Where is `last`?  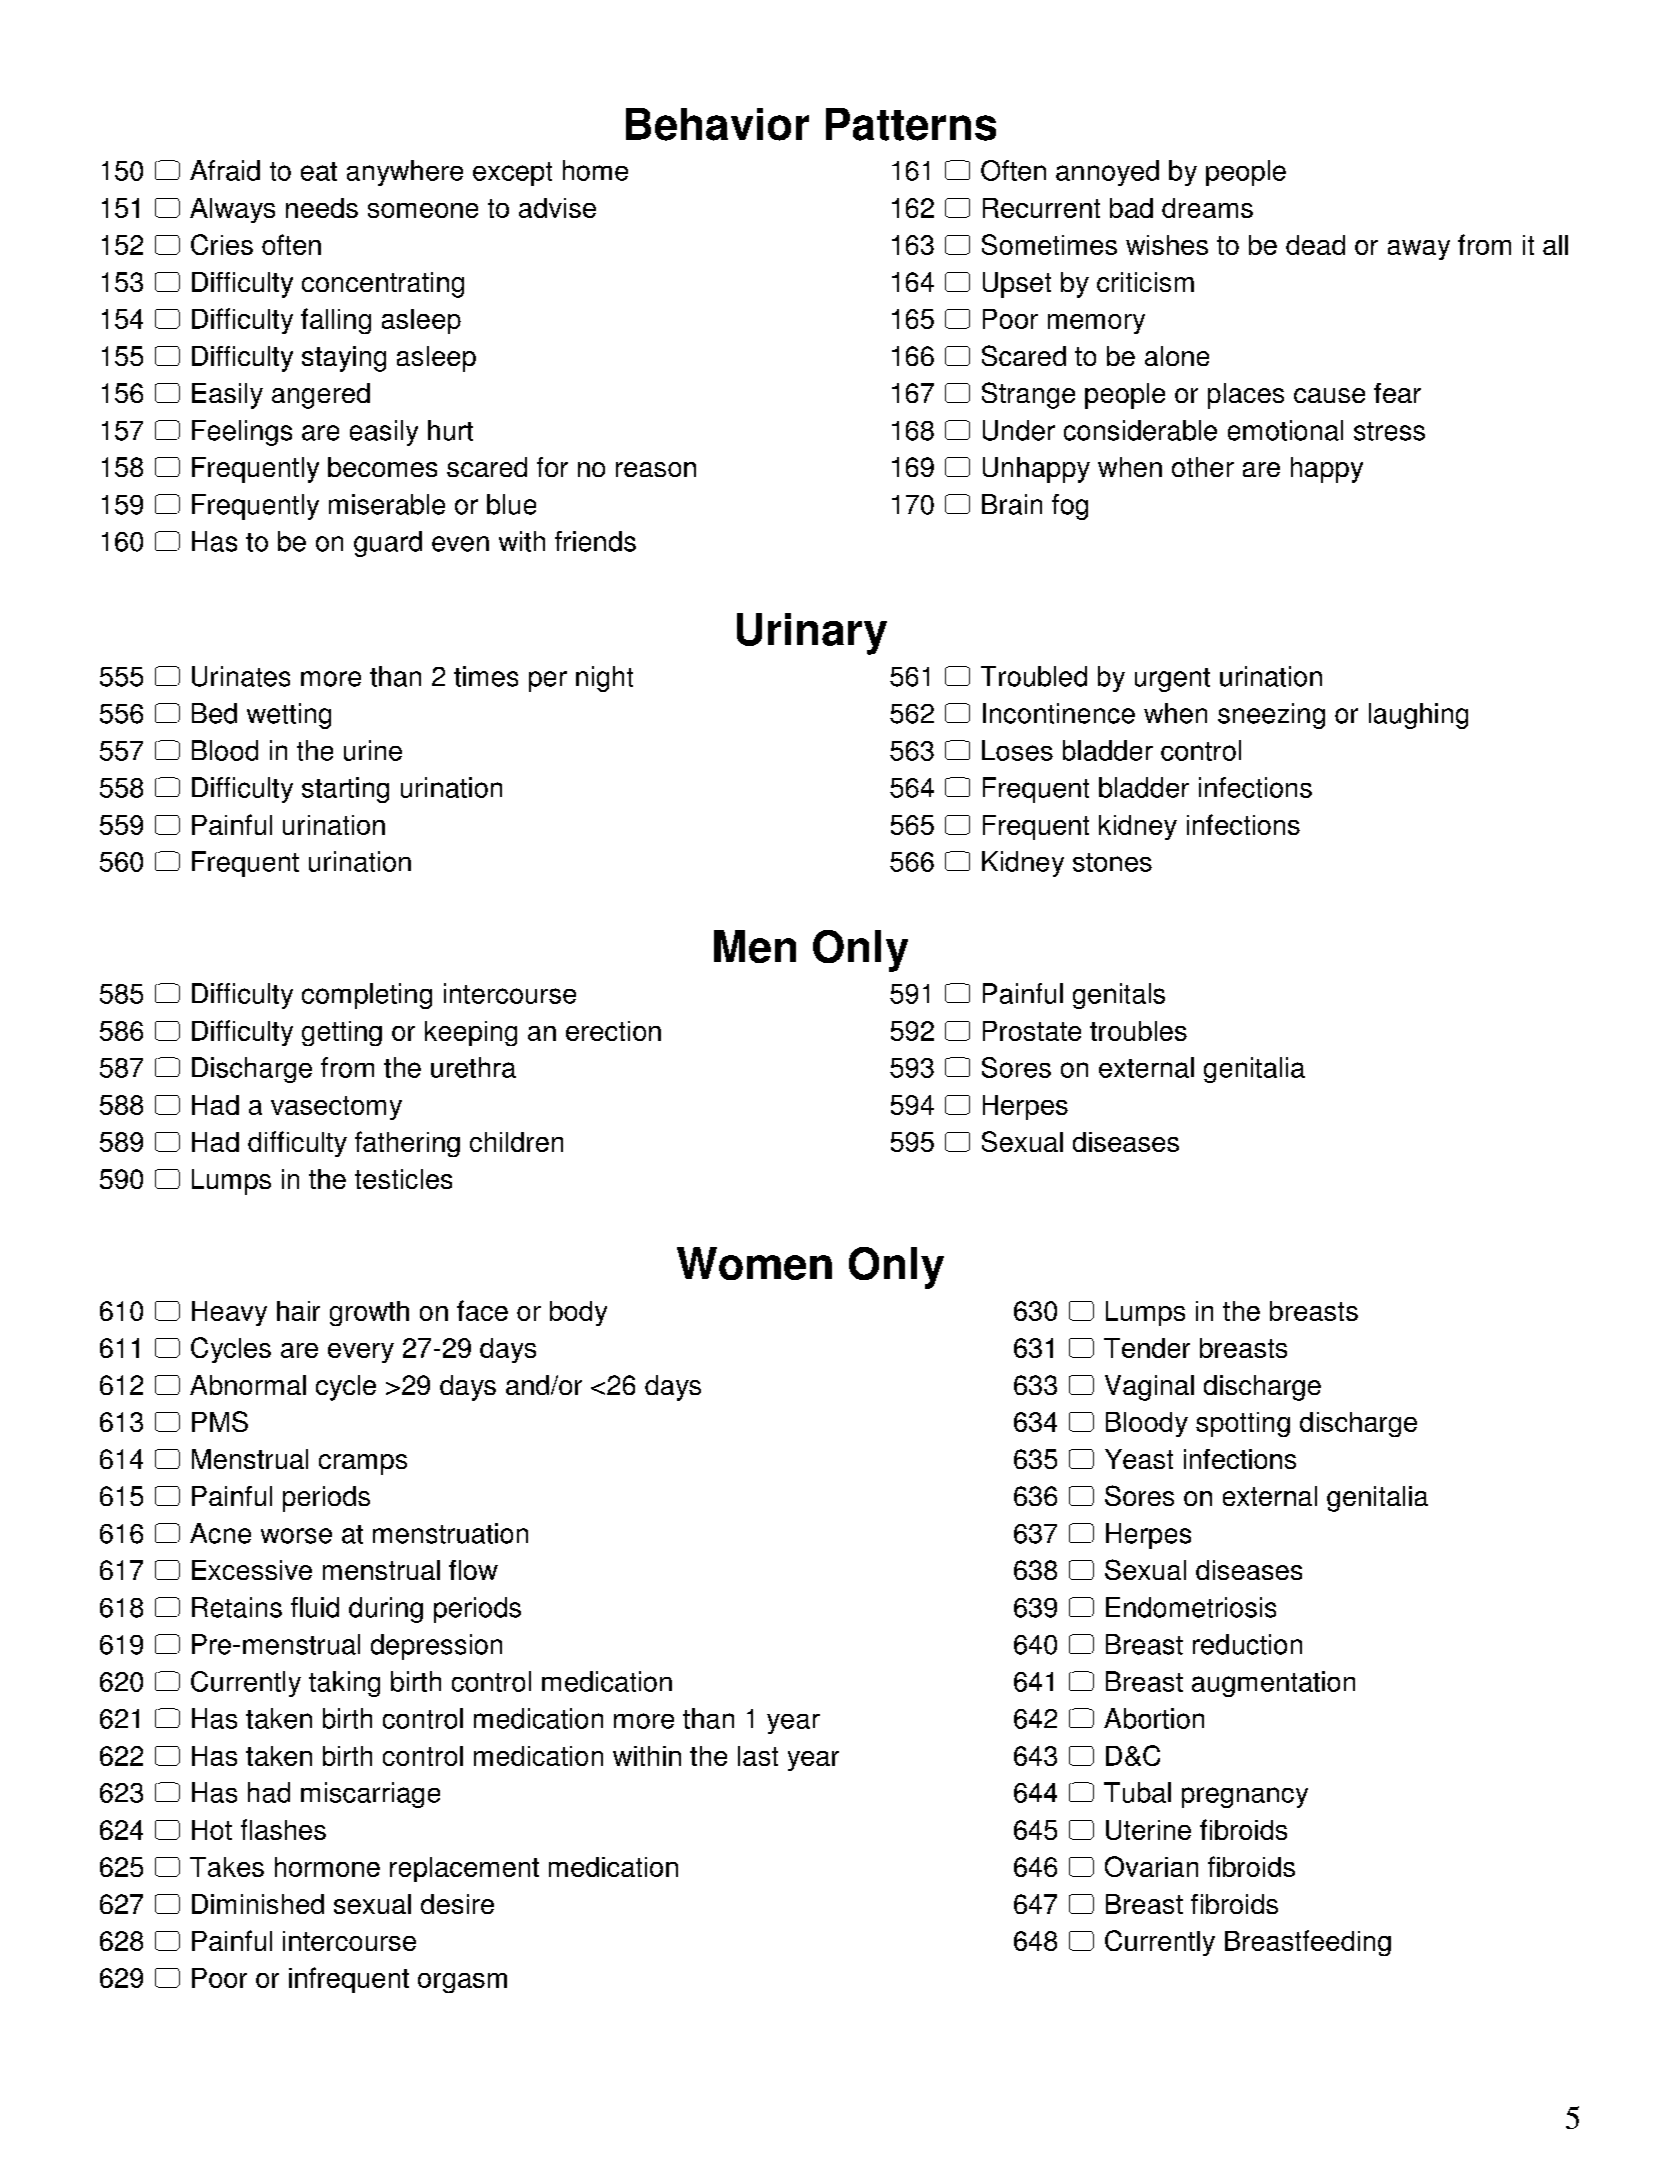
last is located at coordinates (758, 1756).
